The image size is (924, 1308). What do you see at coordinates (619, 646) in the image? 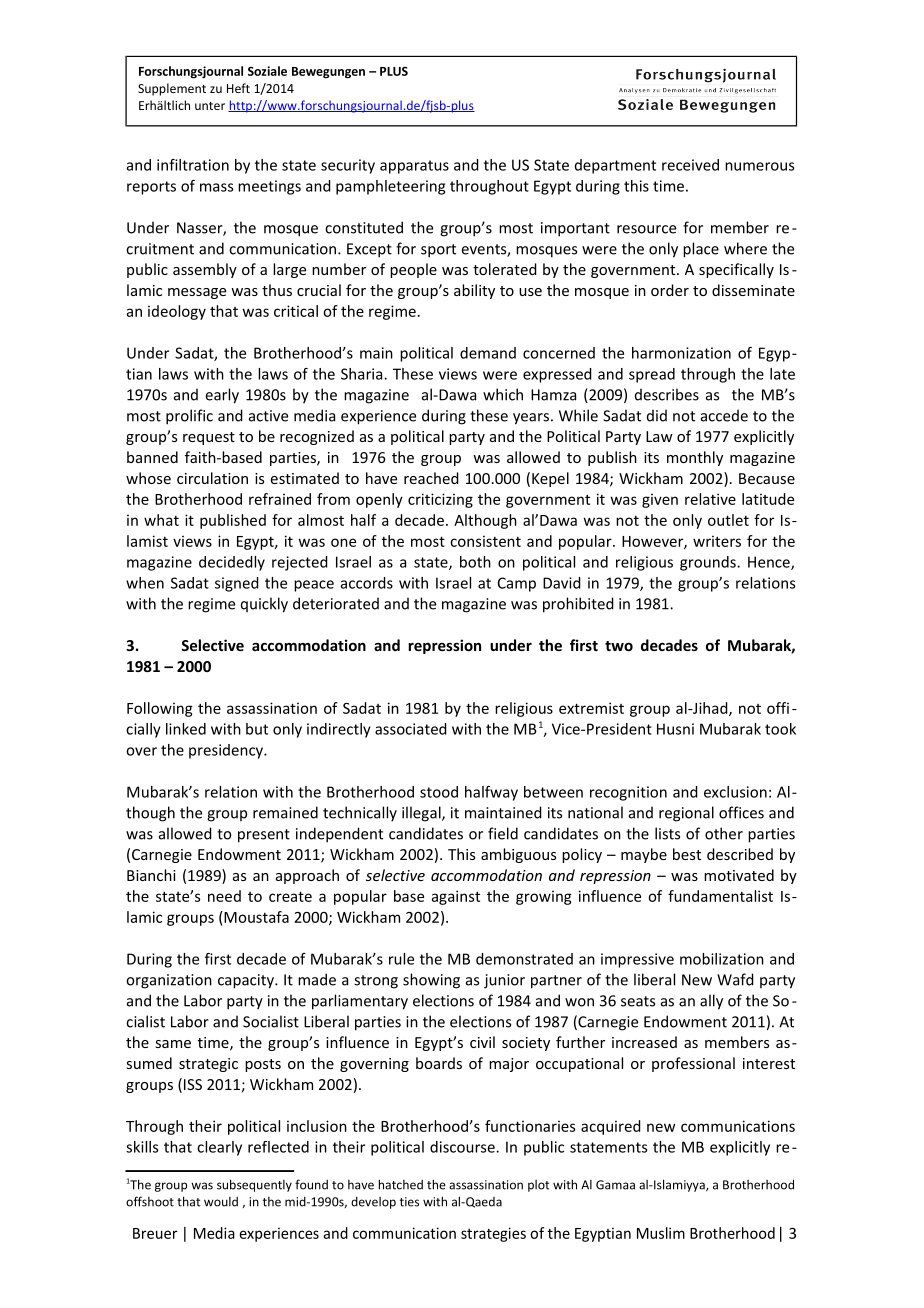
I see `two` at bounding box center [619, 646].
